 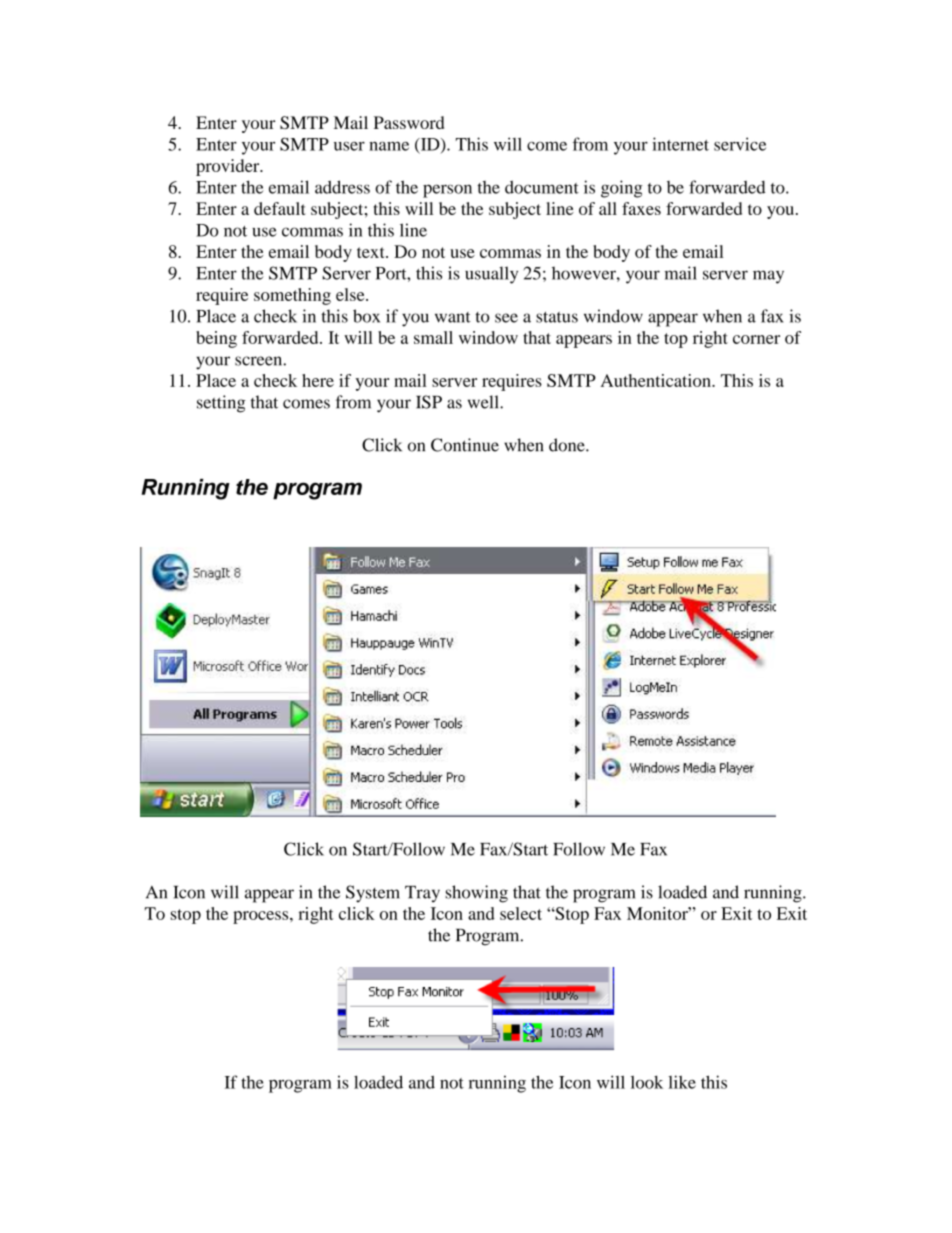 What do you see at coordinates (221, 404) in the image?
I see `setting` at bounding box center [221, 404].
